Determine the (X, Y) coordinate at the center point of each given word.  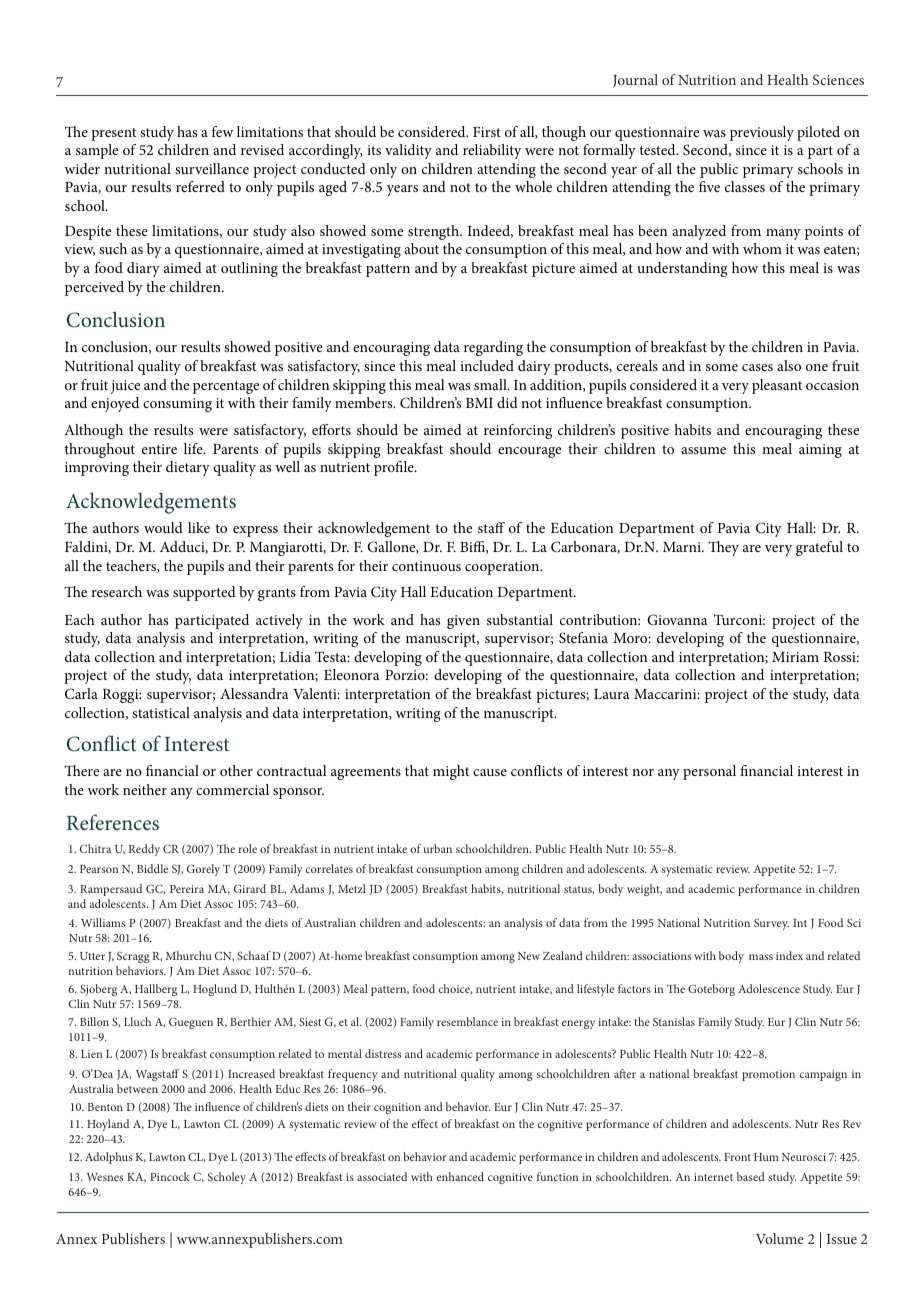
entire (159, 449)
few (222, 131)
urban (438, 848)
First (487, 132)
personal (709, 772)
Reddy (144, 850)
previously (762, 133)
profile (395, 468)
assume (703, 450)
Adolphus (109, 1158)
